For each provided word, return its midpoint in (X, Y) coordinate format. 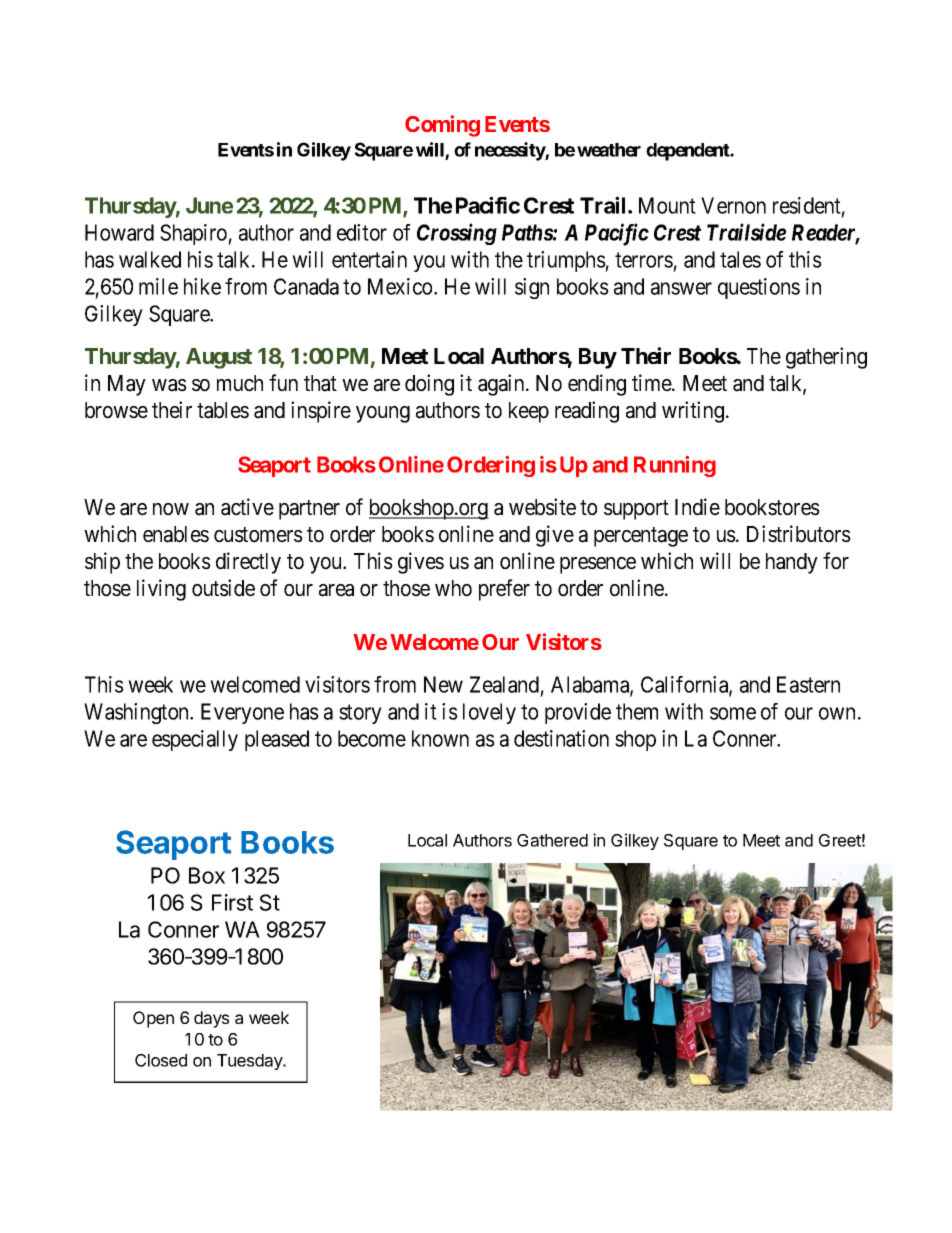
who (453, 588)
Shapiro (194, 234)
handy (792, 563)
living (161, 590)
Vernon (733, 205)
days (211, 1019)
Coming (442, 126)
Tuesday (251, 1062)
